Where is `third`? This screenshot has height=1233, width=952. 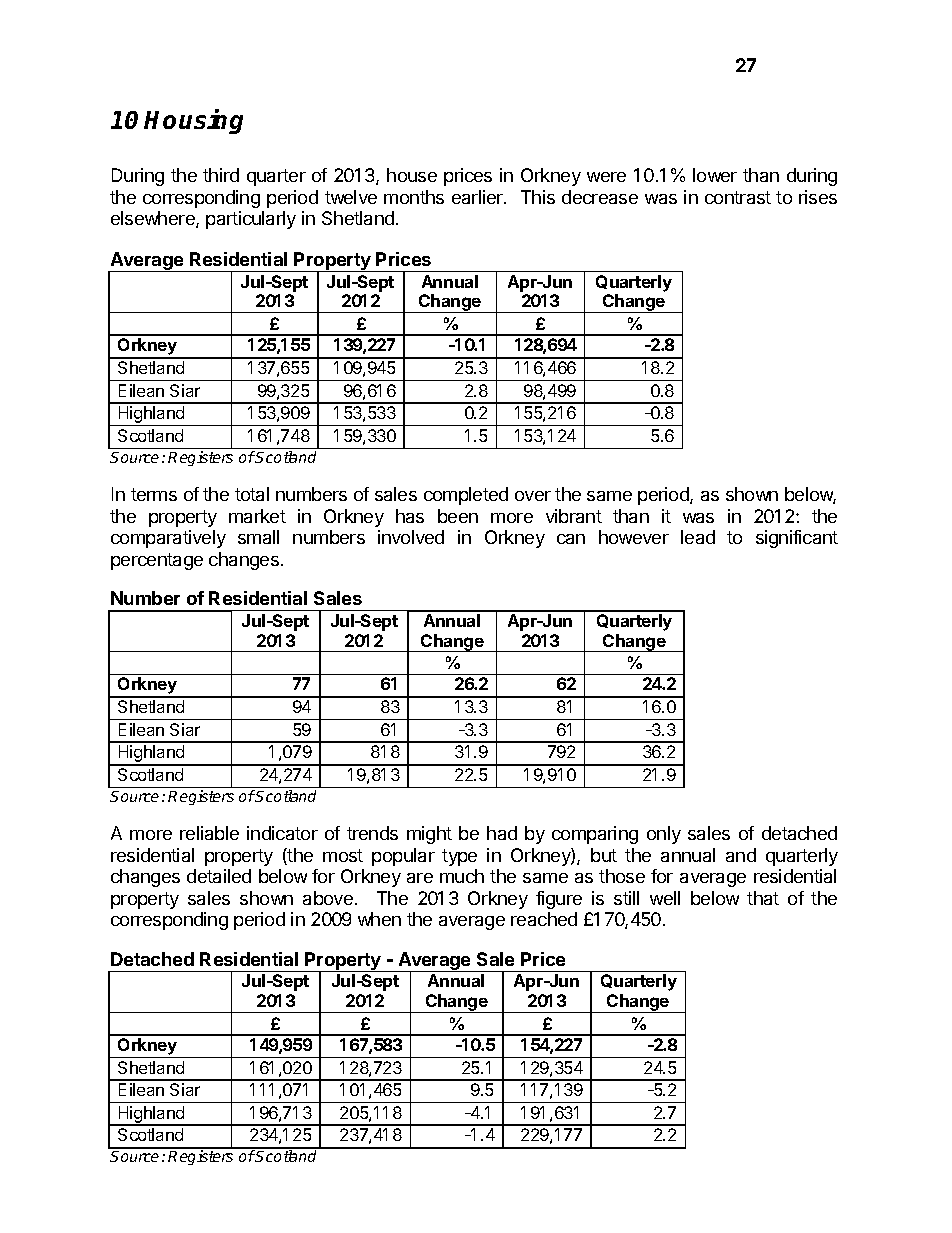
third is located at coordinates (221, 175).
